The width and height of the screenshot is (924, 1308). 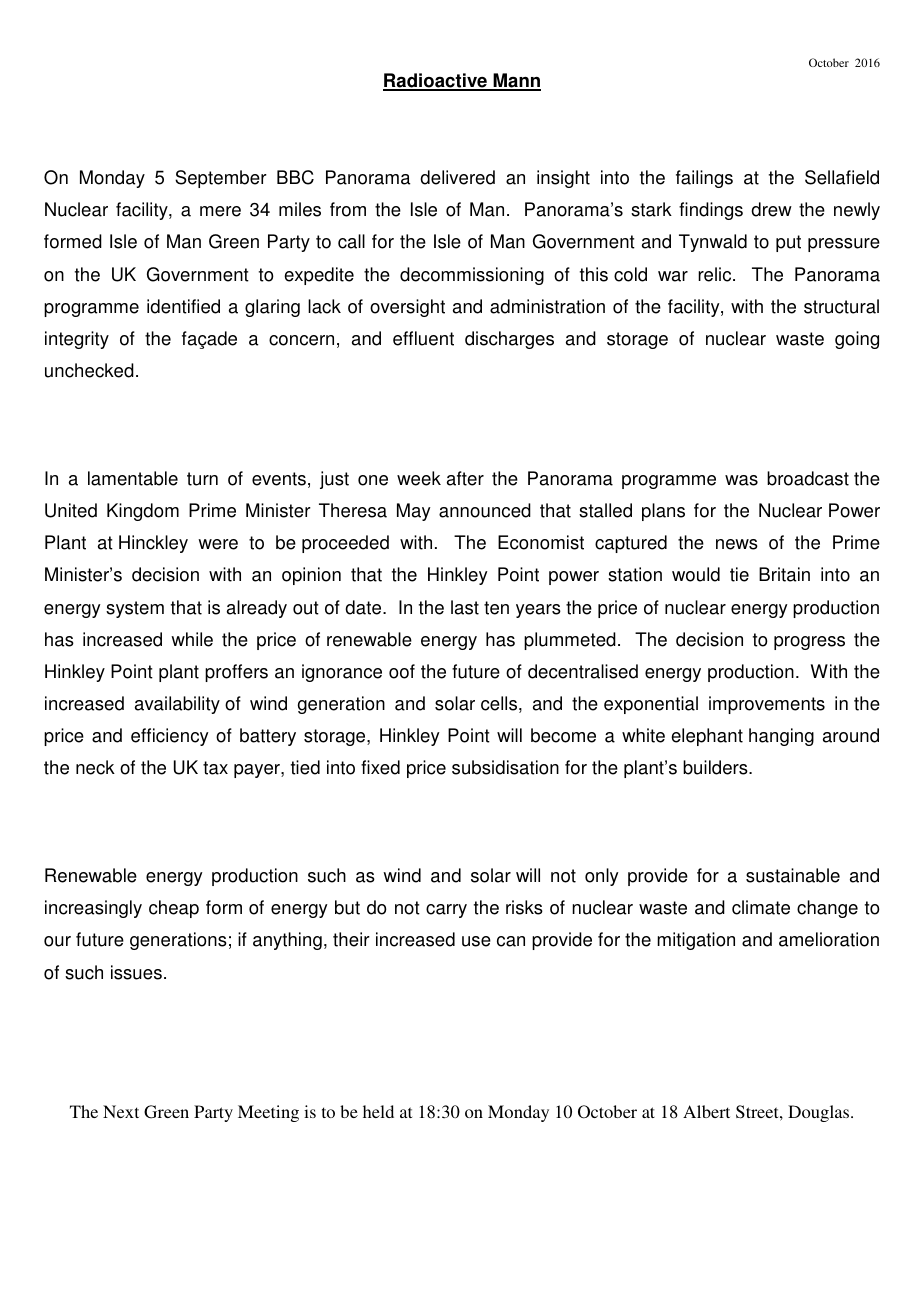 What do you see at coordinates (446, 911) in the screenshot?
I see `carry` at bounding box center [446, 911].
